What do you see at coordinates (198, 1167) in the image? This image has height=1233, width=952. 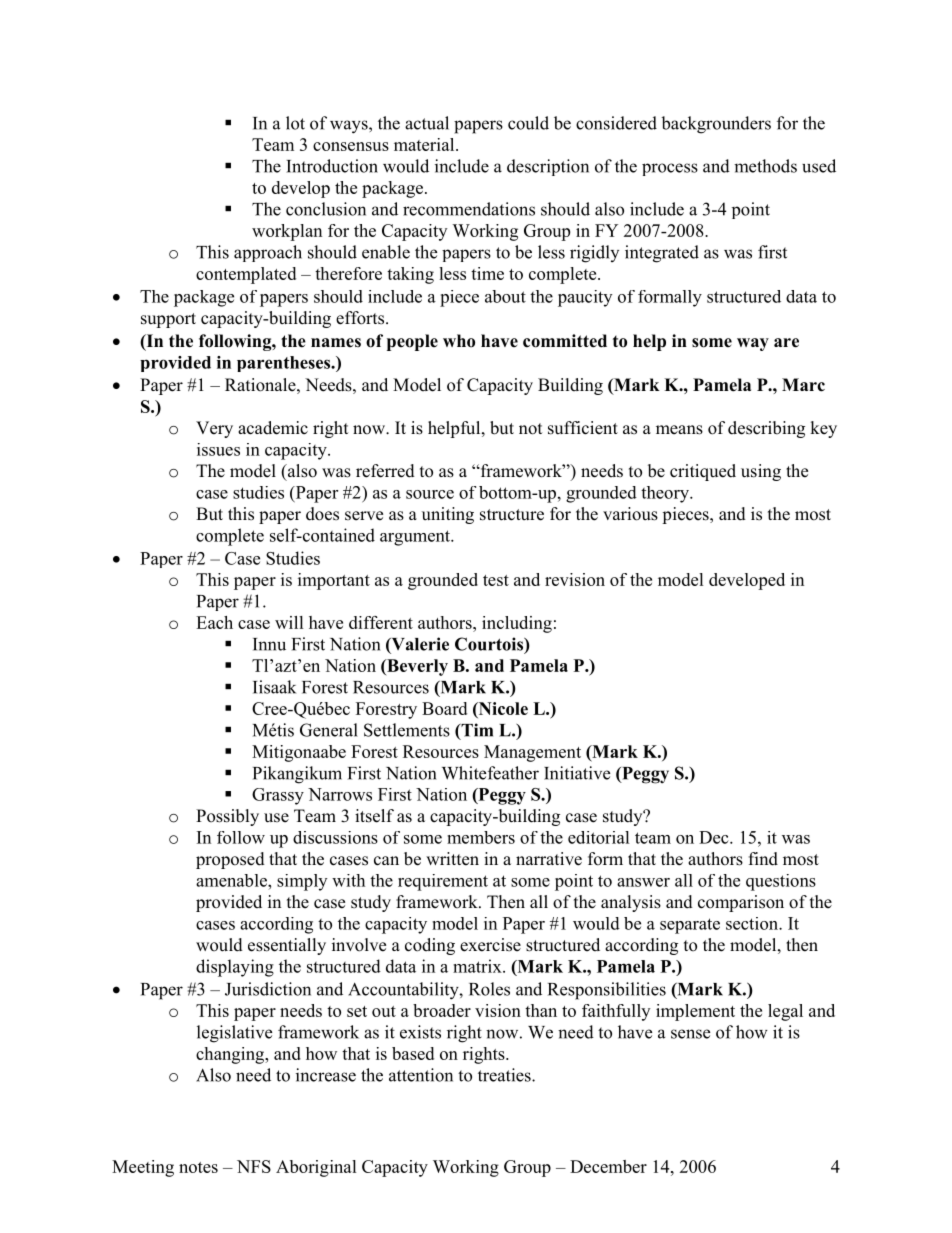 I see `notes` at bounding box center [198, 1167].
